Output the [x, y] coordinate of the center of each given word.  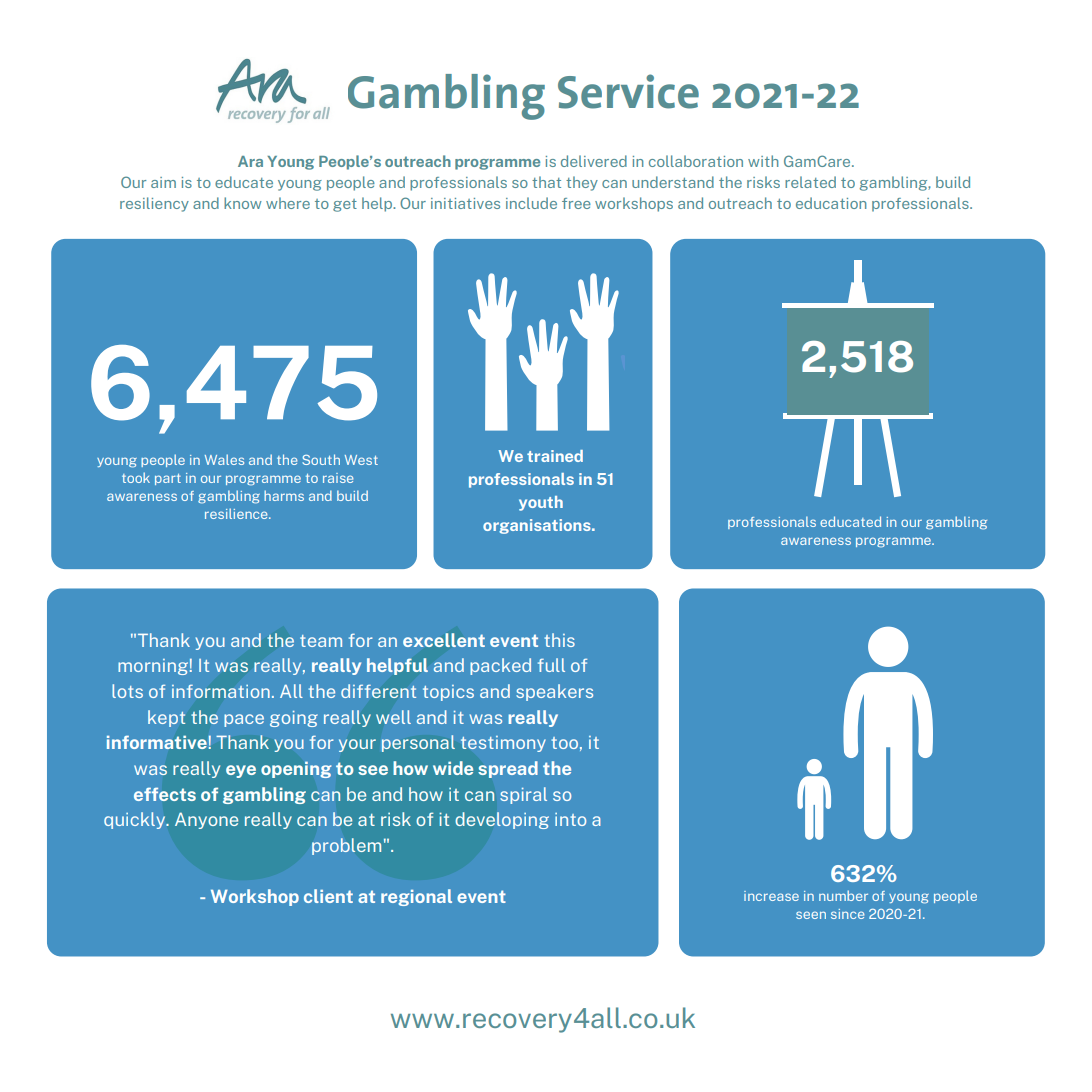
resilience [237, 513]
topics [448, 693]
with [763, 161]
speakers [554, 692]
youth [541, 503]
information [221, 691]
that [546, 182]
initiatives [465, 203]
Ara [250, 161]
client [328, 896]
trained [555, 456]
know [243, 203]
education [831, 203]
